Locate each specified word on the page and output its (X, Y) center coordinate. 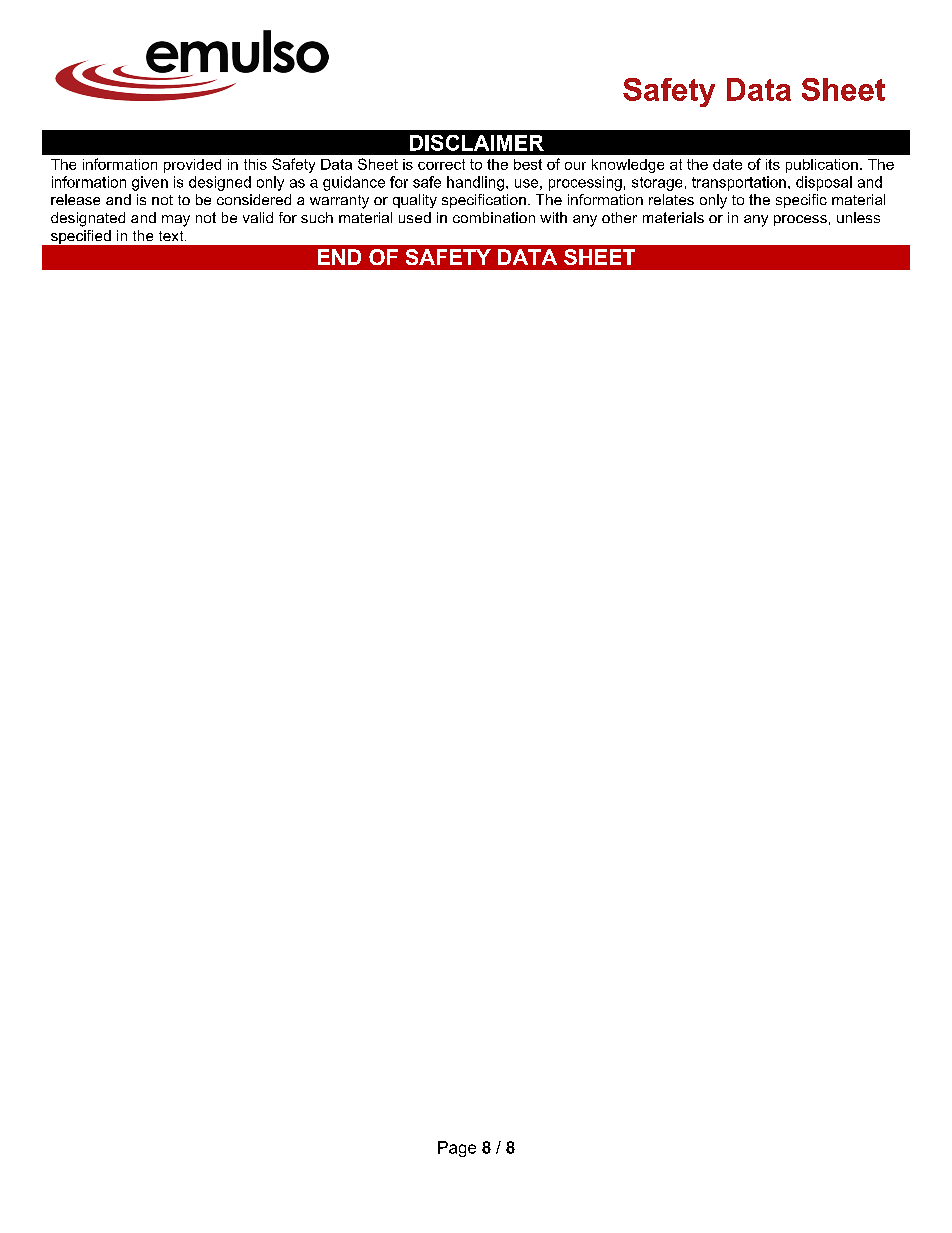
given (150, 183)
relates (671, 199)
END (339, 257)
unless (858, 217)
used (415, 217)
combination (494, 217)
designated (88, 219)
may (176, 221)
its (773, 164)
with (553, 217)
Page (457, 1149)
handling (475, 183)
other (619, 217)
